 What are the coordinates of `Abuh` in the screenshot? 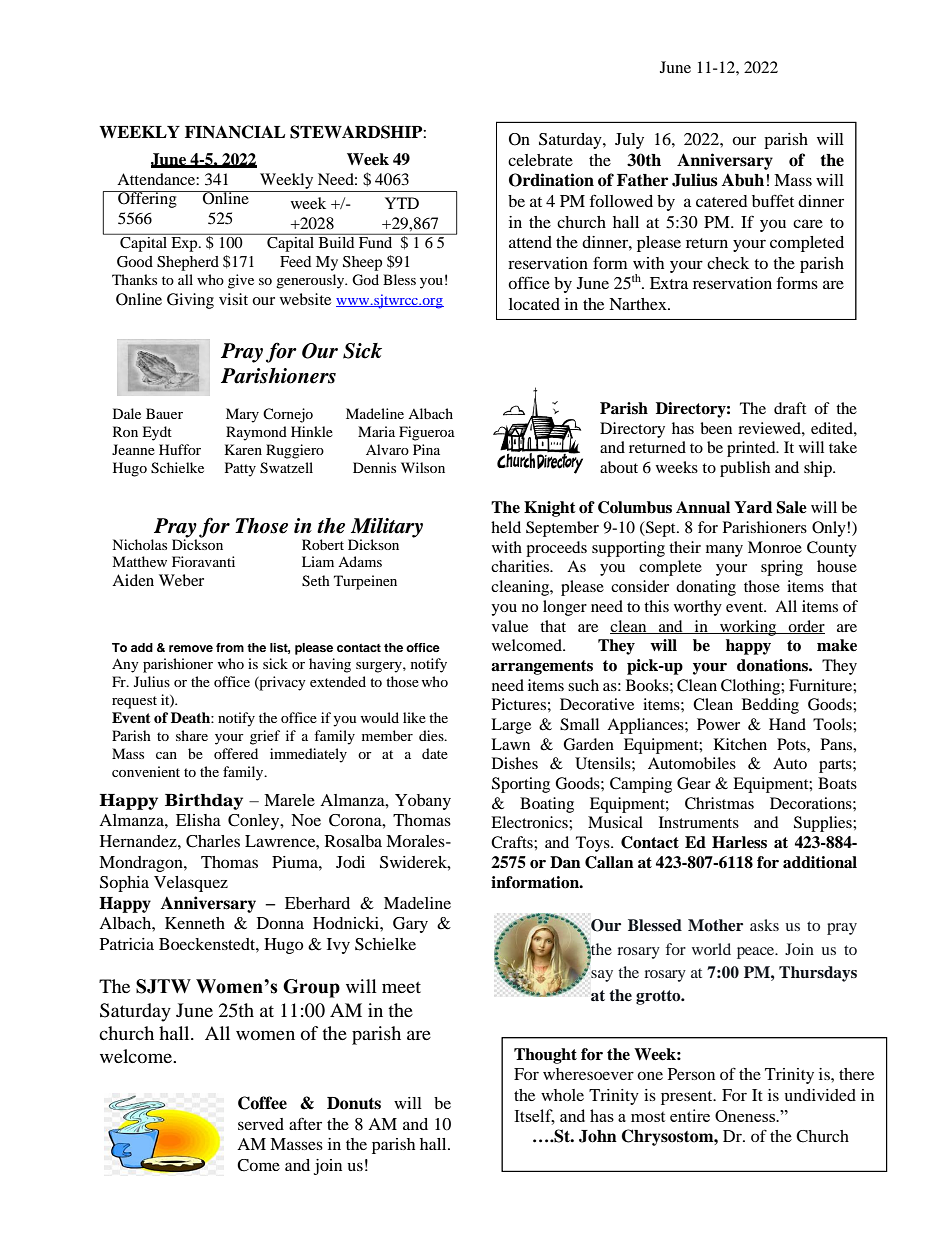 It's located at (743, 180).
